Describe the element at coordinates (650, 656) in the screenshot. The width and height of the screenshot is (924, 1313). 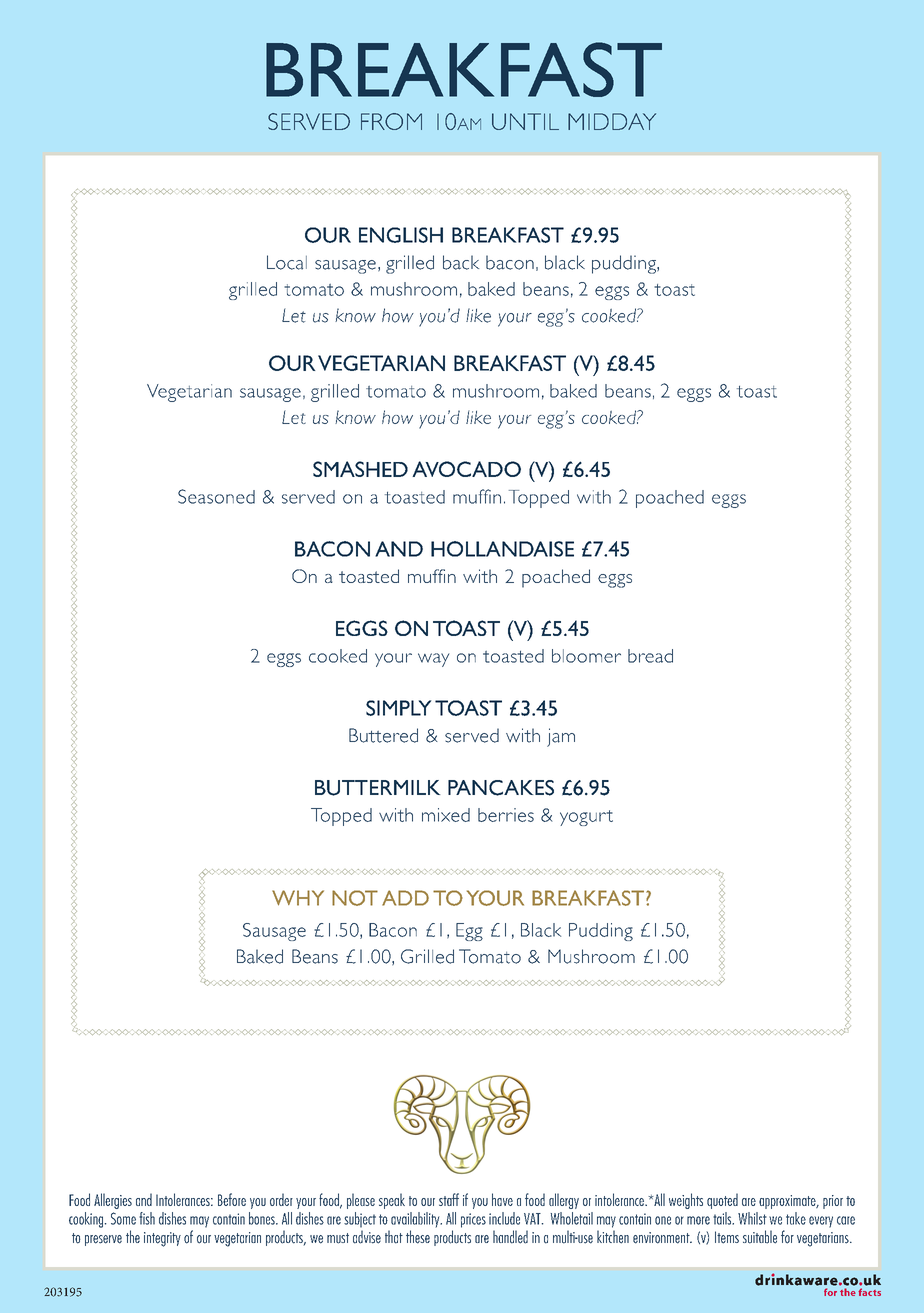
I see `bread` at that location.
